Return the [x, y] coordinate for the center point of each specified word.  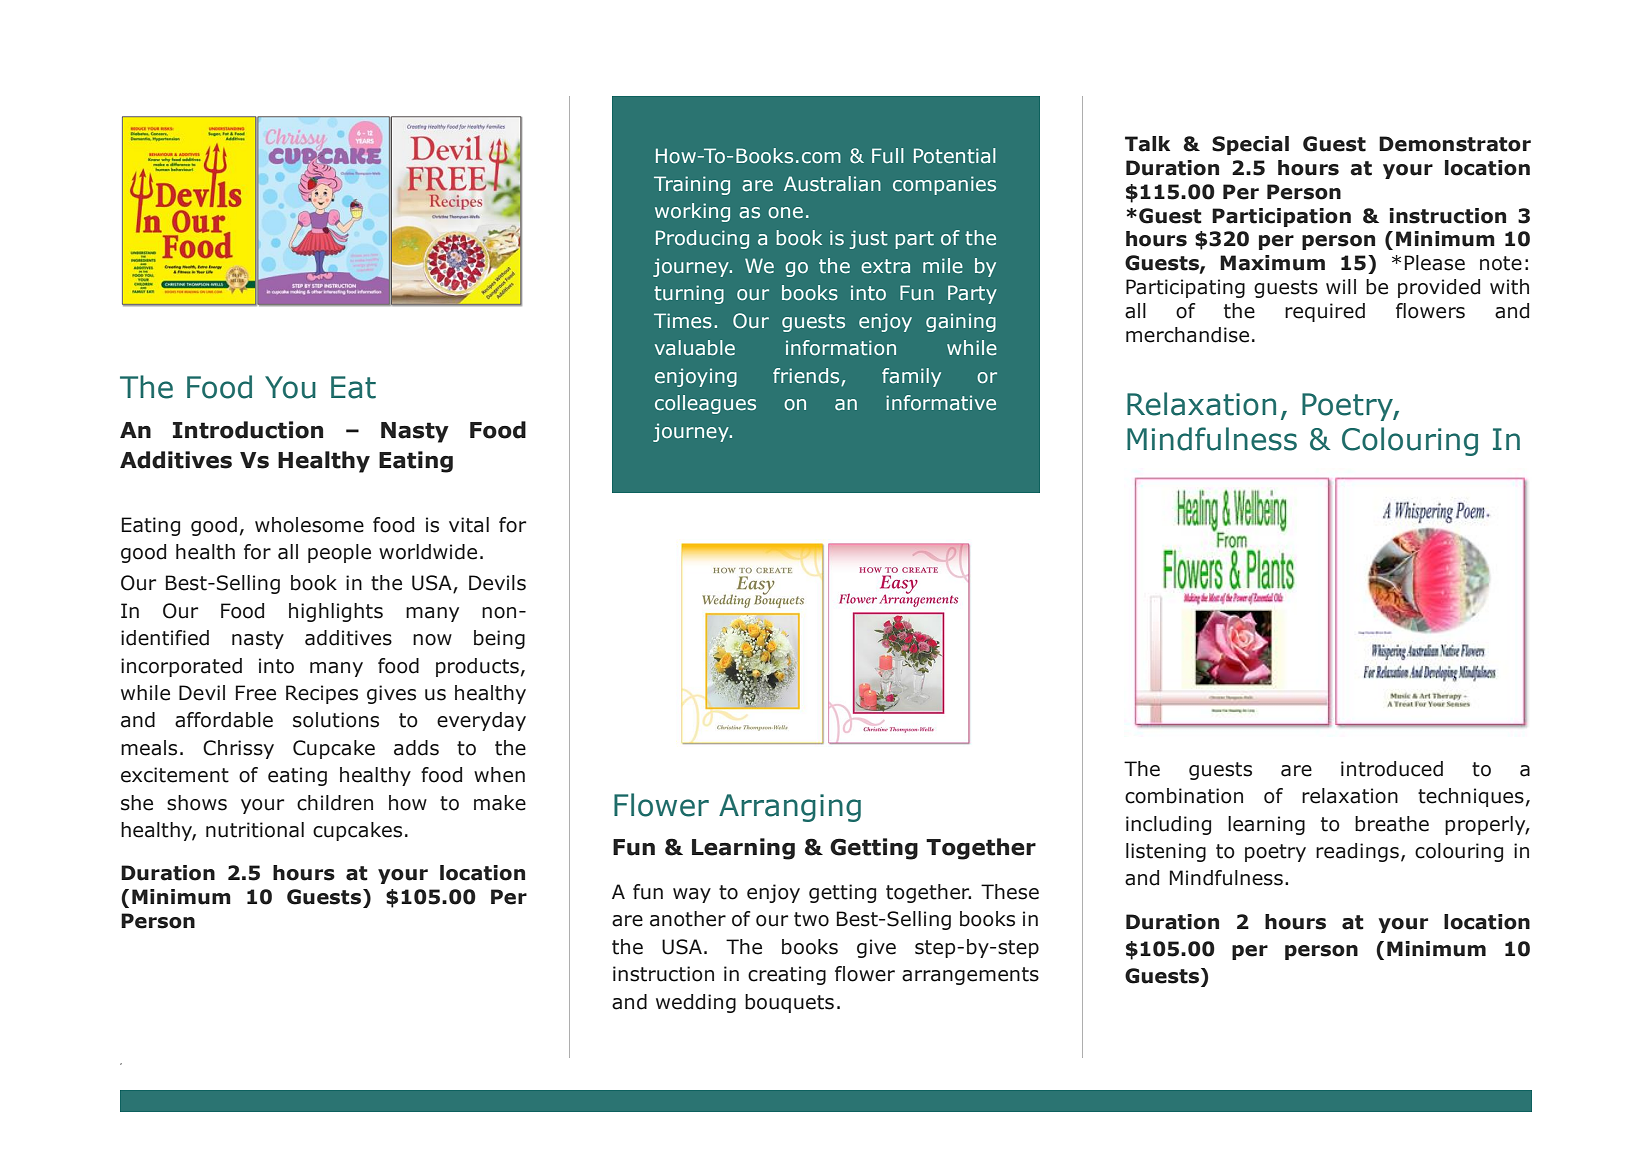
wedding [696, 1003]
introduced [1392, 769]
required [1325, 312]
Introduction [248, 430]
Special [1250, 145]
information [841, 348]
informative [941, 403]
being [499, 639]
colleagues [705, 404]
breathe [1392, 824]
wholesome [309, 525]
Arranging [790, 808]
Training [692, 185]
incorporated [181, 667]
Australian [832, 184]
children [335, 803]
